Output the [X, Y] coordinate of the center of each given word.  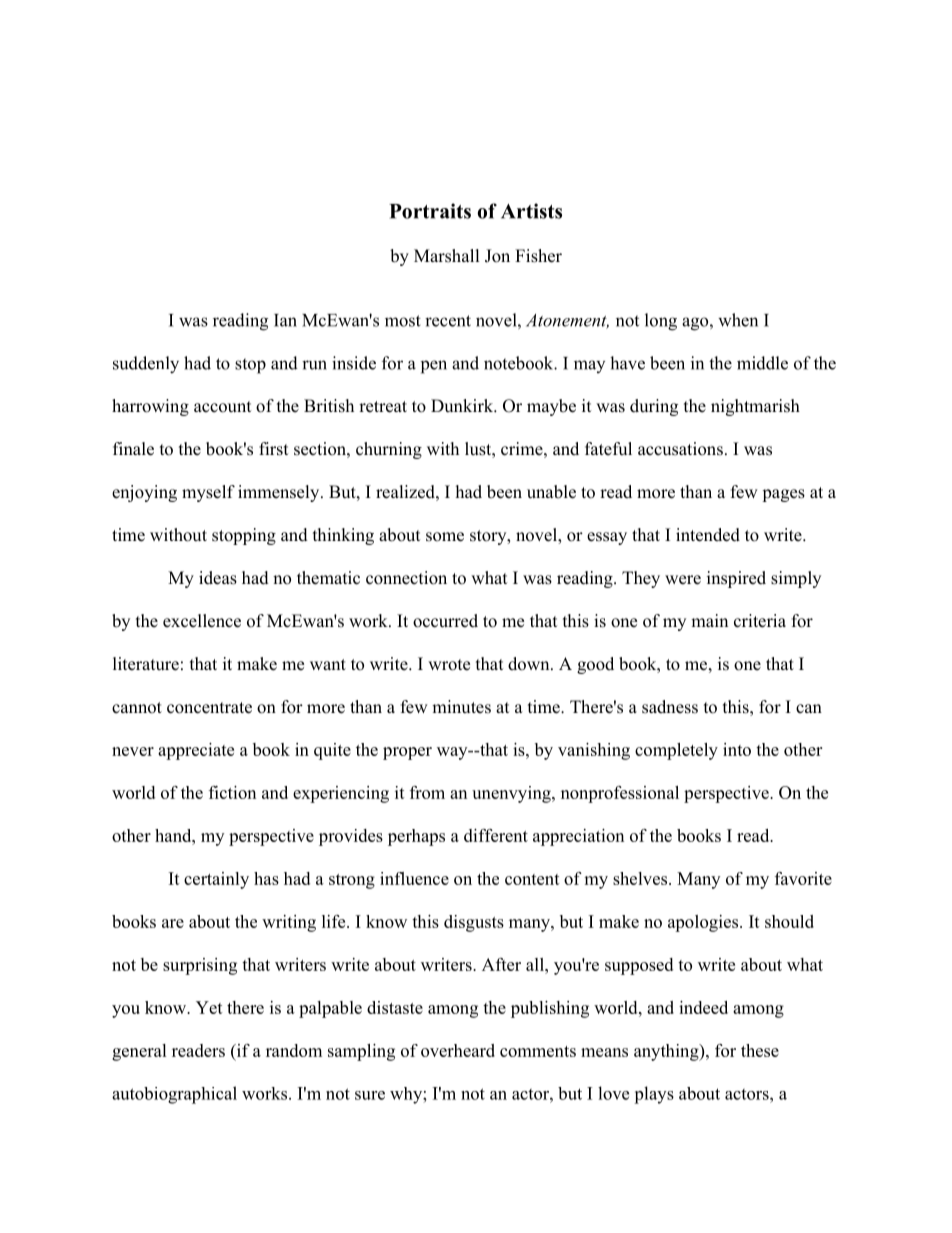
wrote [449, 665]
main [709, 620]
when [738, 320]
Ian [285, 320]
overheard [458, 1050]
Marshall [447, 256]
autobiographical [174, 1095]
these [760, 1050]
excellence [202, 621]
